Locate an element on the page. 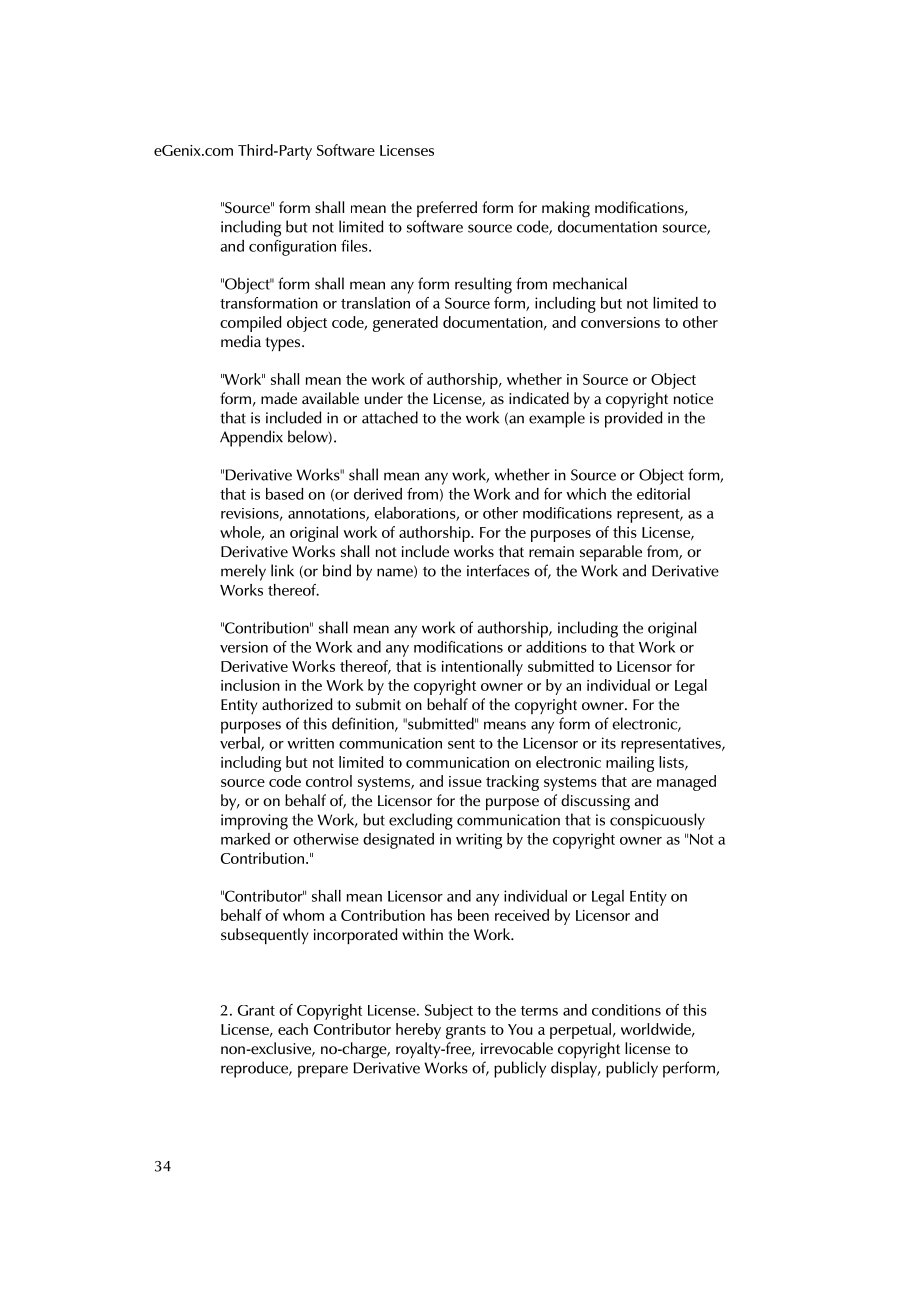 Image resolution: width=924 pixels, height=1308 pixels. preferred is located at coordinates (447, 209).
